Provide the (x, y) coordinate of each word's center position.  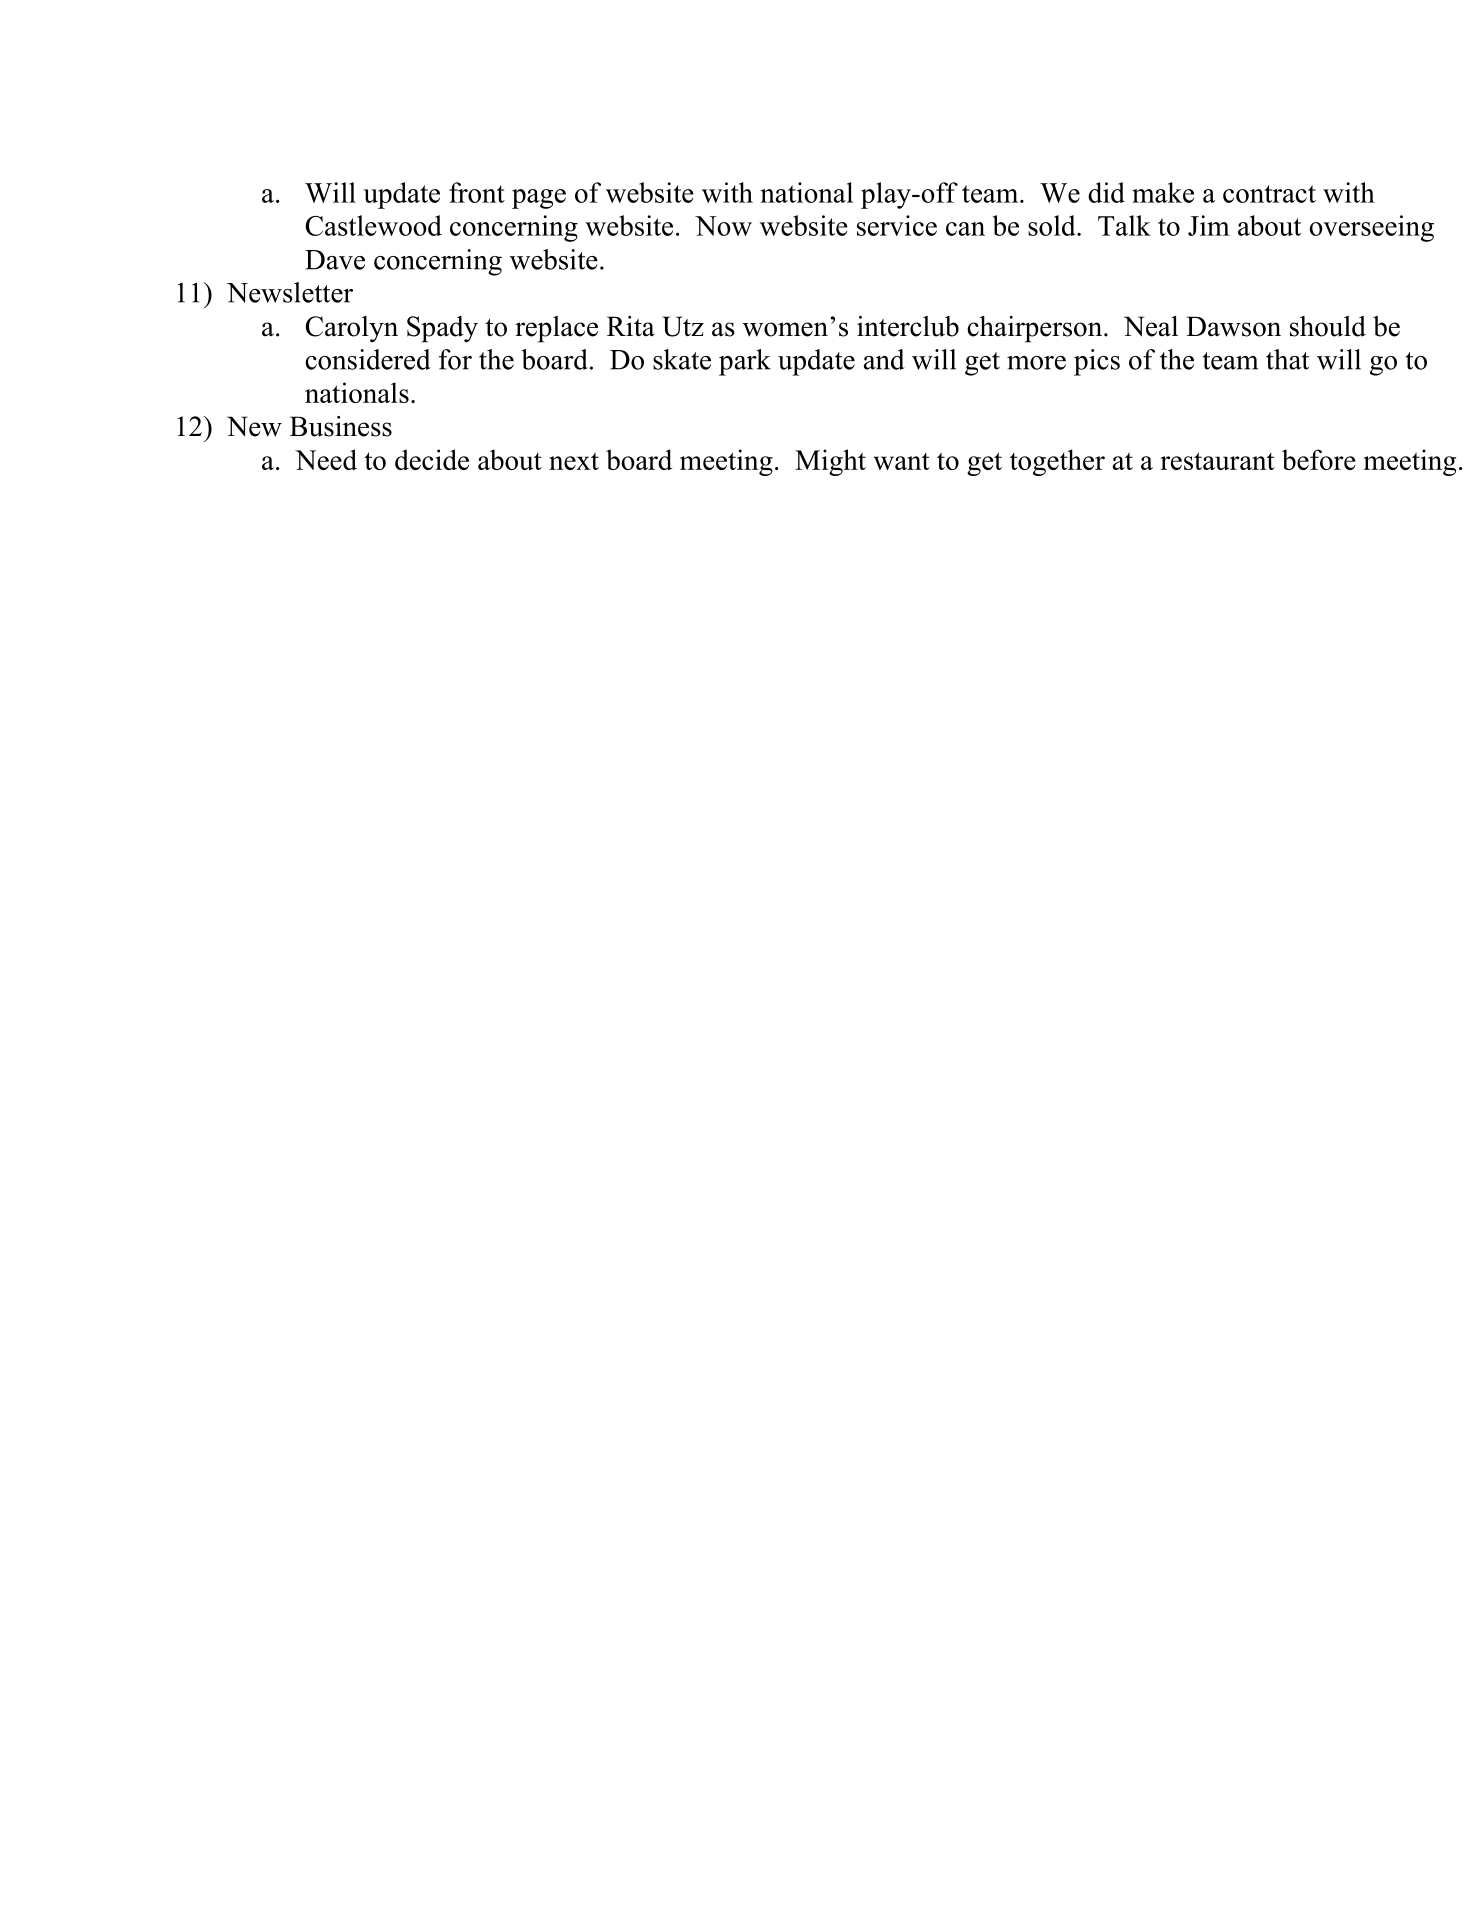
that (1287, 359)
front (477, 192)
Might (830, 462)
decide (432, 459)
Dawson (1233, 326)
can (965, 229)
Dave (335, 260)
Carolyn (352, 329)
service (897, 225)
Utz (683, 326)
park (745, 362)
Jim (1209, 225)
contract (1269, 194)
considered (368, 359)
